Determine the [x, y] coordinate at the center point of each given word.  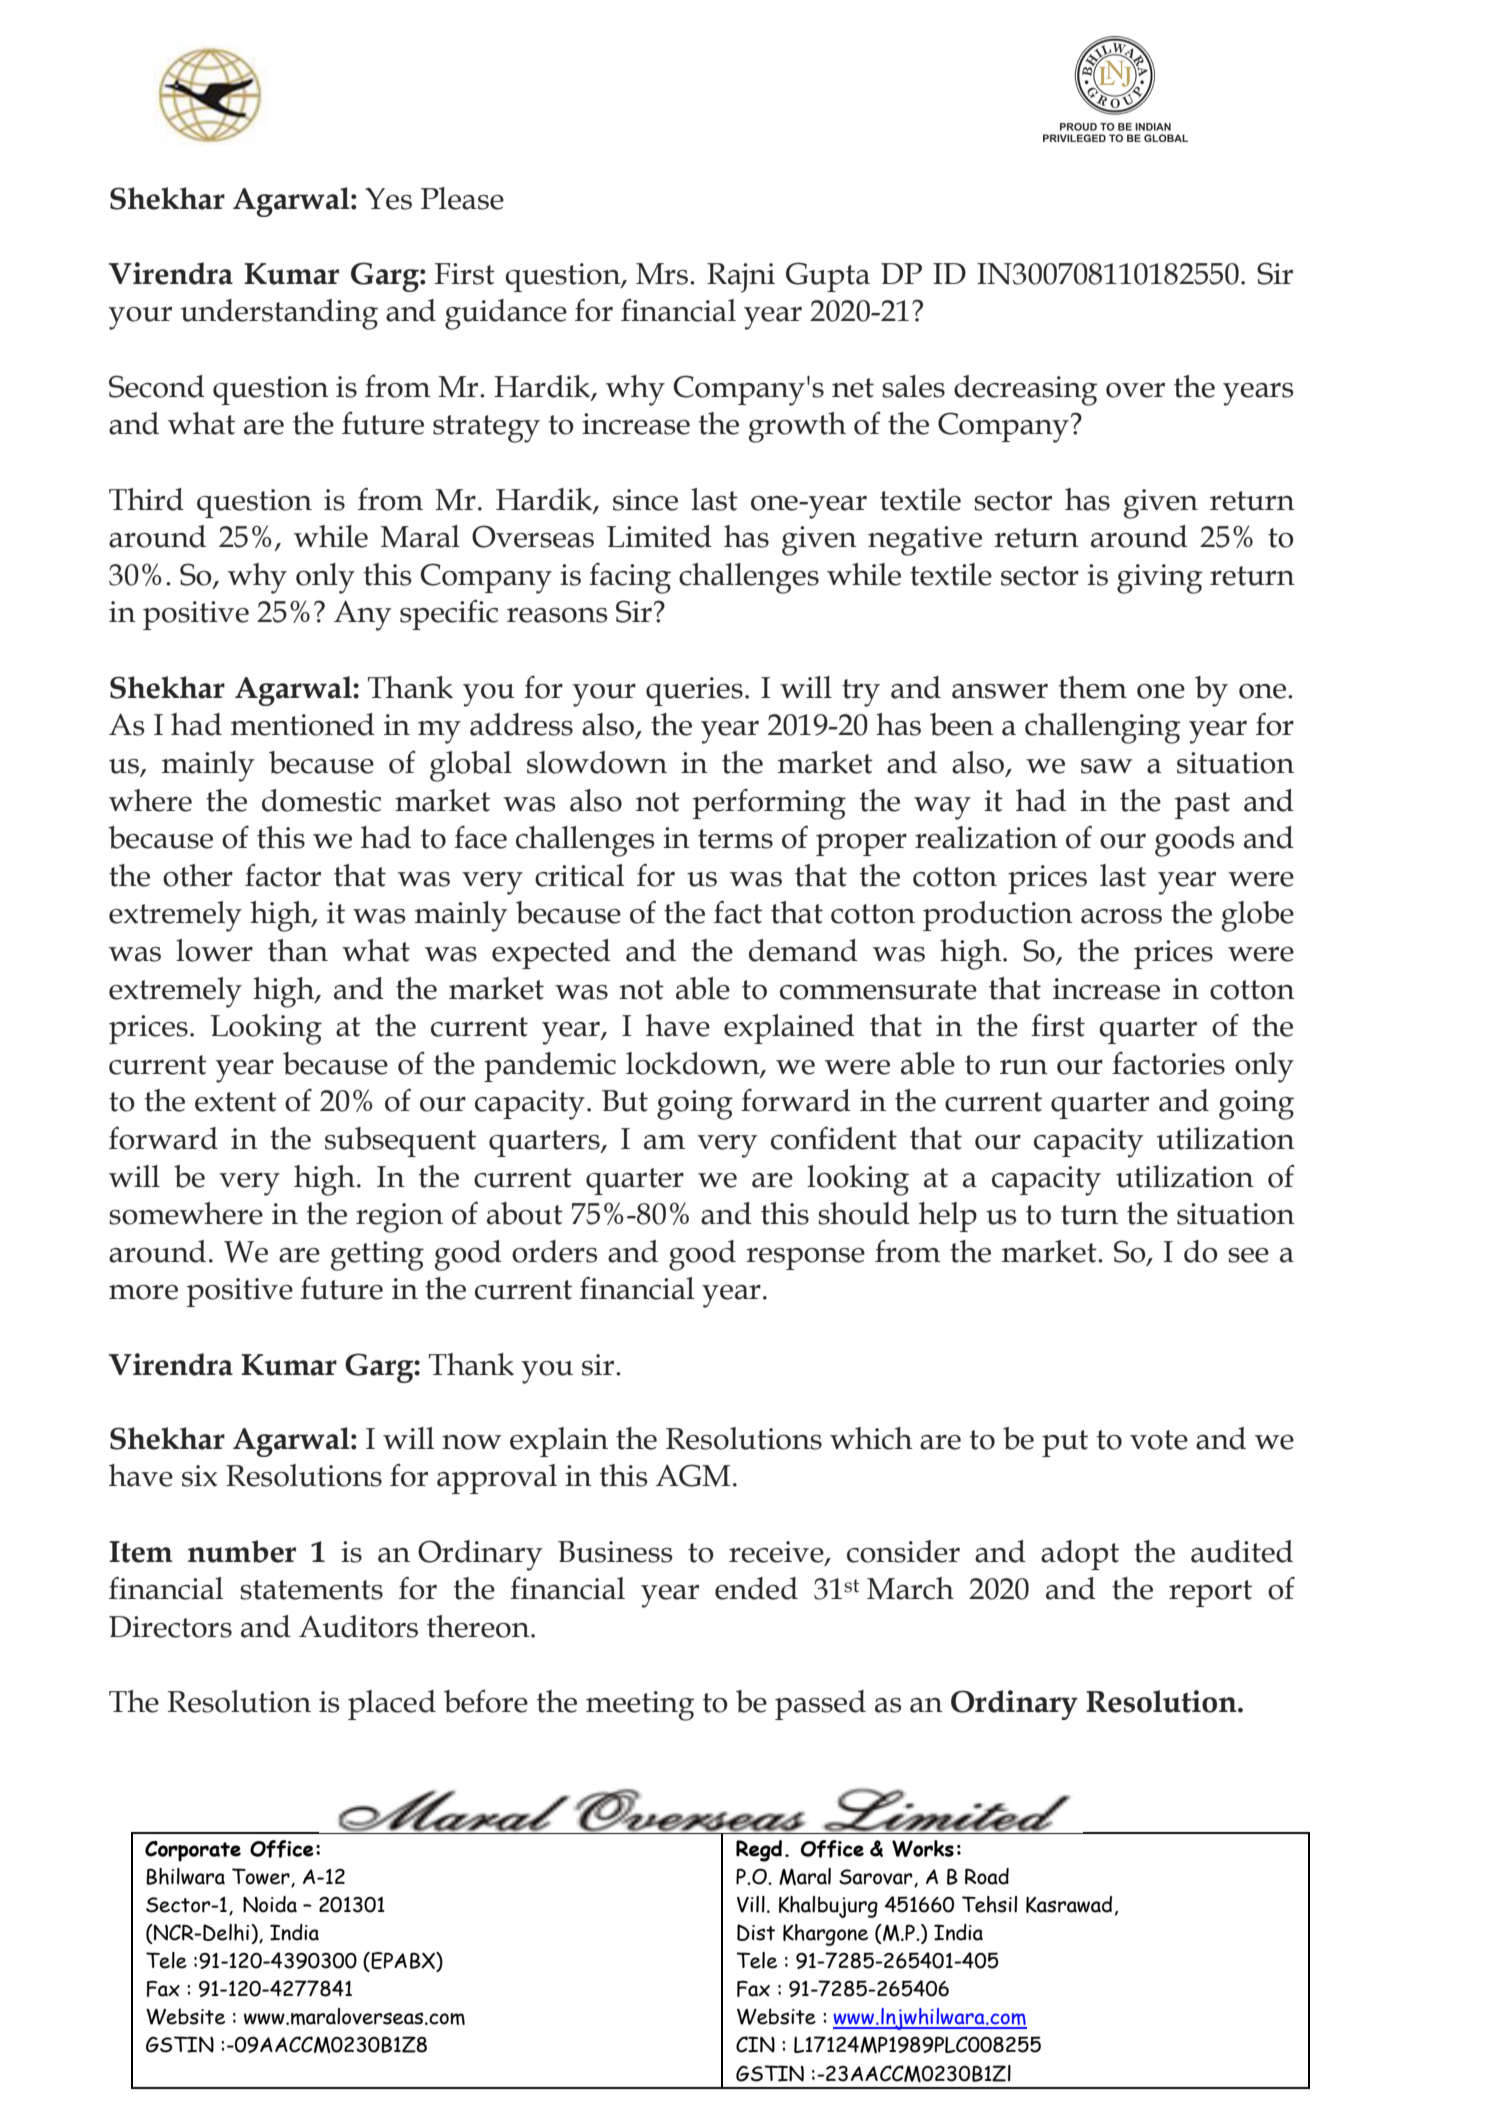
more [143, 1292]
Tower [262, 1877]
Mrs [663, 274]
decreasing [1025, 390]
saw [1106, 766]
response [805, 1259]
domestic [321, 800]
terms [735, 839]
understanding [279, 314]
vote [1159, 1440]
